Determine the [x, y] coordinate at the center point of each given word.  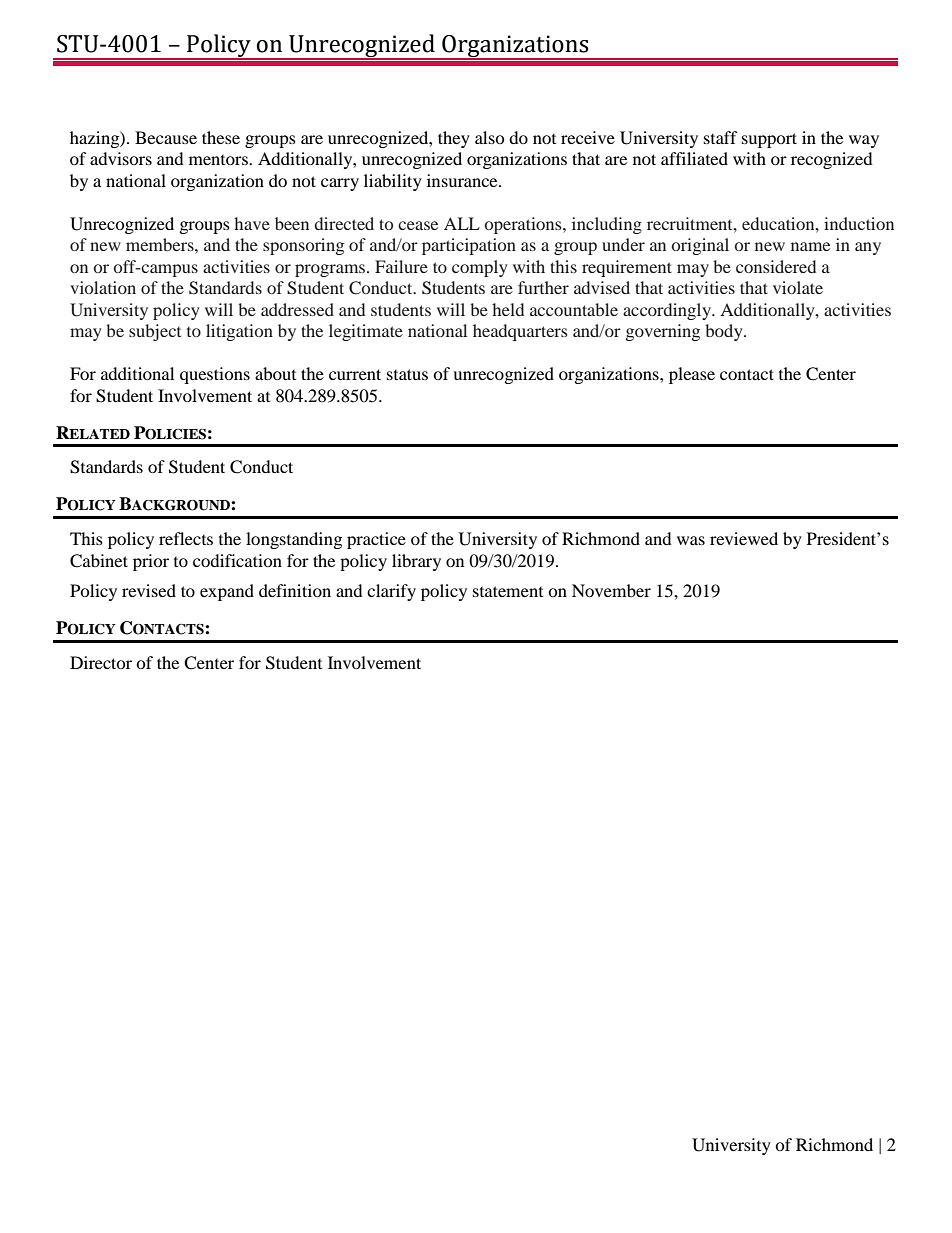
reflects [186, 538]
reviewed [744, 538]
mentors [219, 160]
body [725, 332]
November [611, 590]
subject [155, 332]
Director [101, 662]
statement [508, 591]
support [769, 140]
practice [376, 540]
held [508, 309]
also [490, 137]
